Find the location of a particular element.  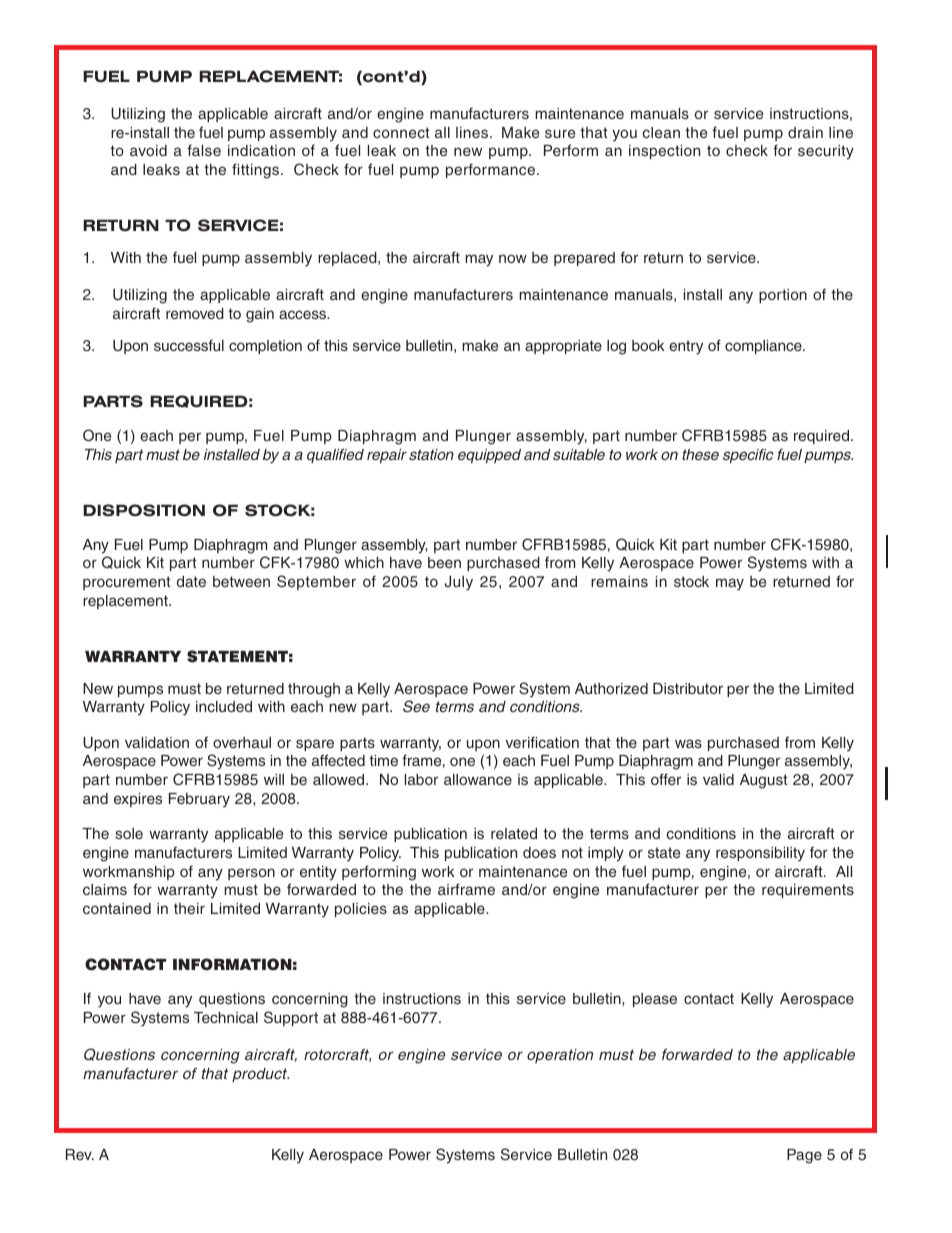

specific is located at coordinates (748, 455).
